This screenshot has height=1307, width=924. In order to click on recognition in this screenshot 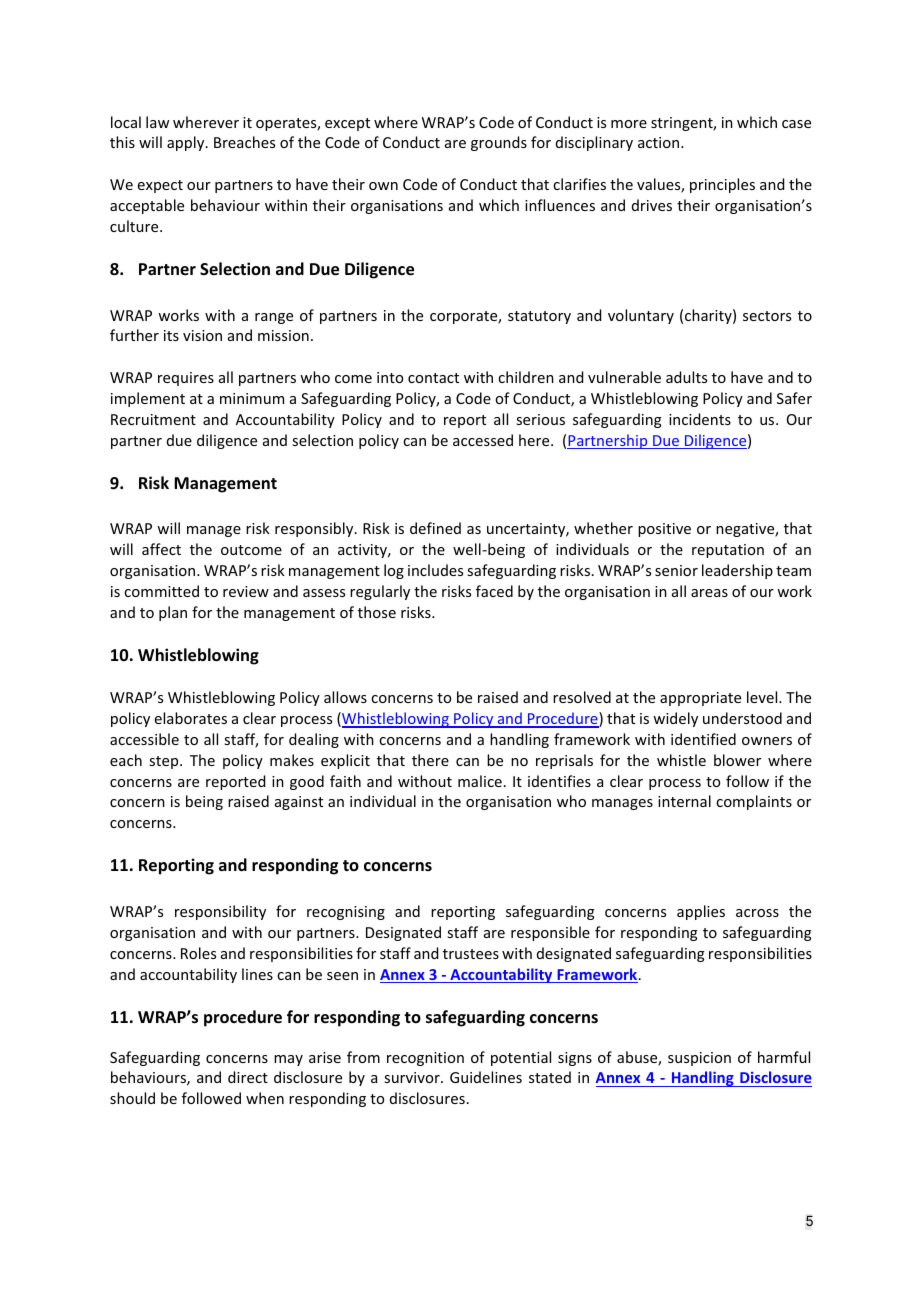, I will do `click(425, 1059)`.
